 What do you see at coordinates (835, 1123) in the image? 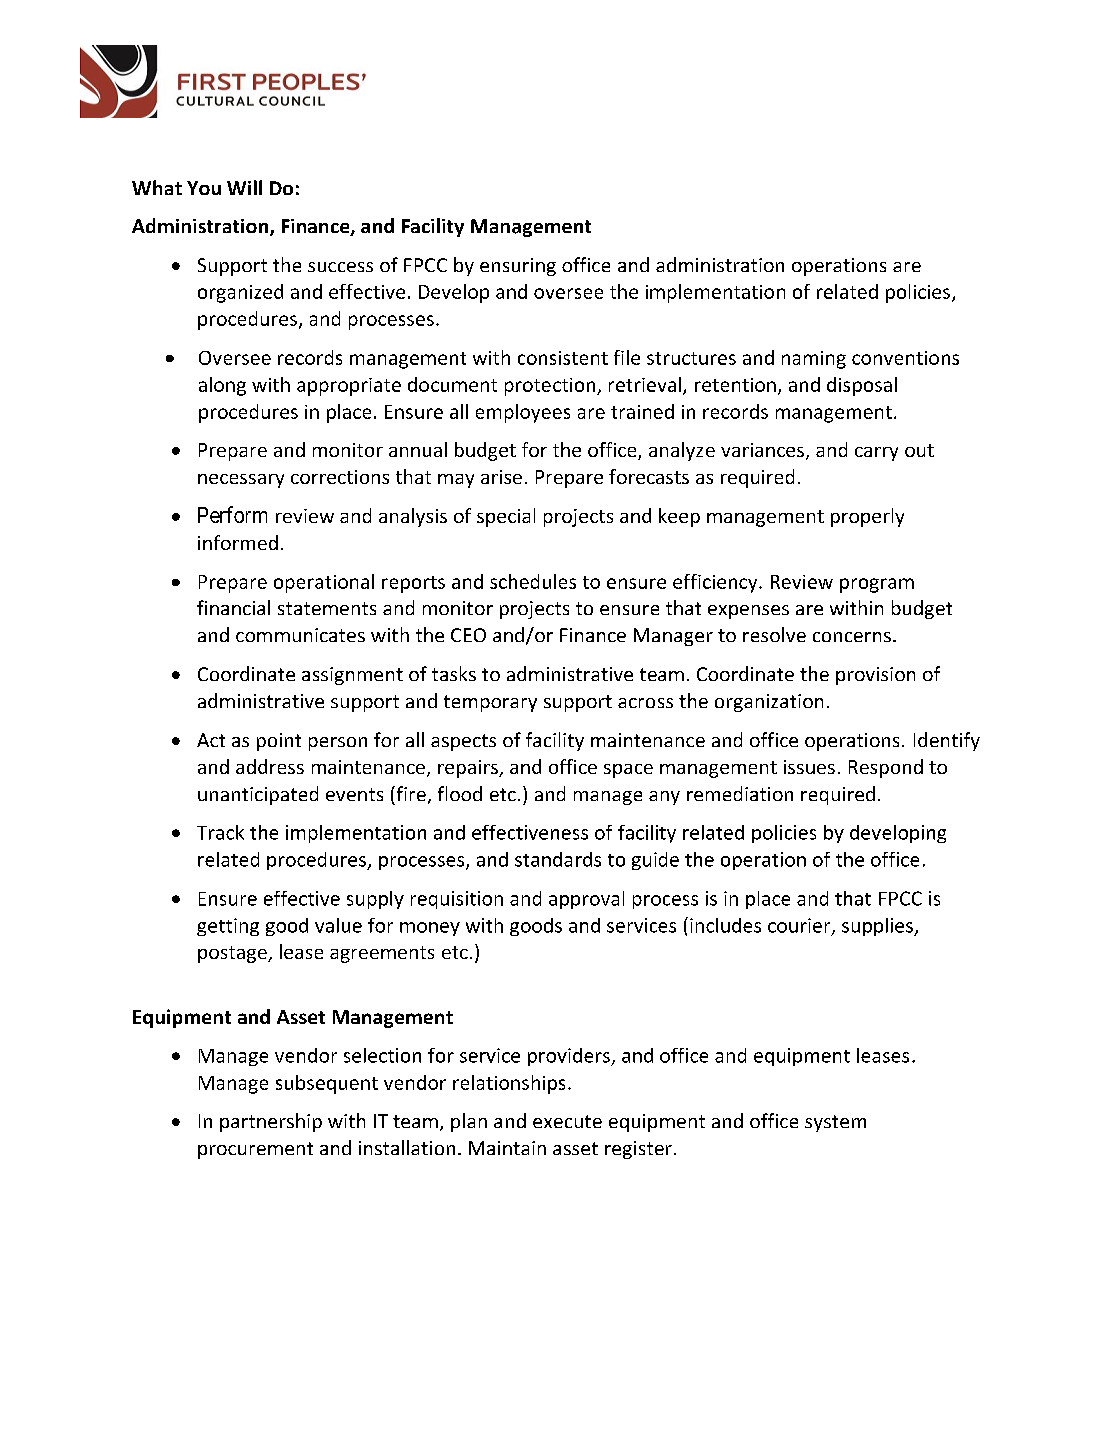
I see `system` at bounding box center [835, 1123].
